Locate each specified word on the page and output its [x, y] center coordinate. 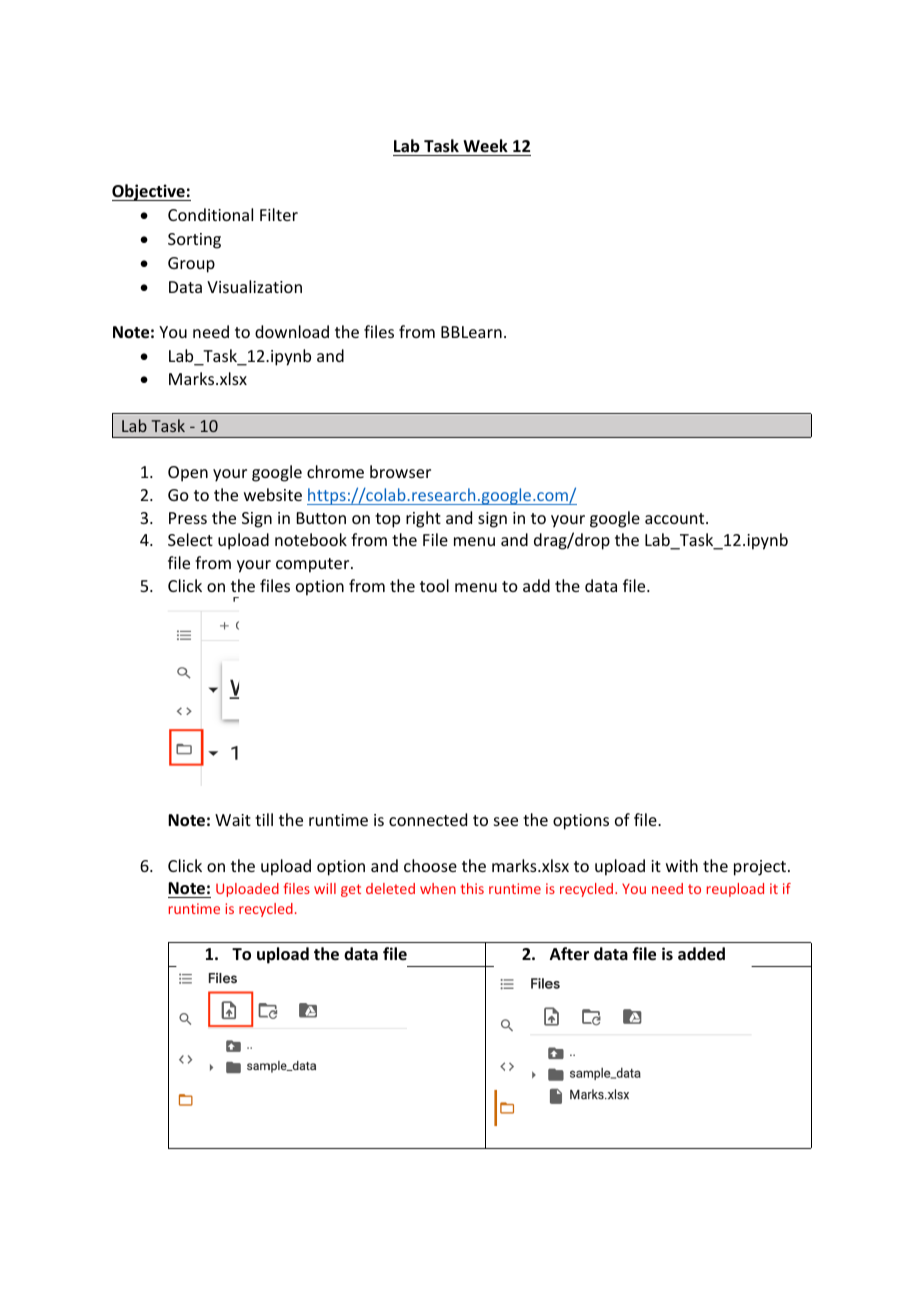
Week [485, 146]
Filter [279, 214]
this [472, 888]
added [701, 954]
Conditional [210, 214]
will [325, 888]
